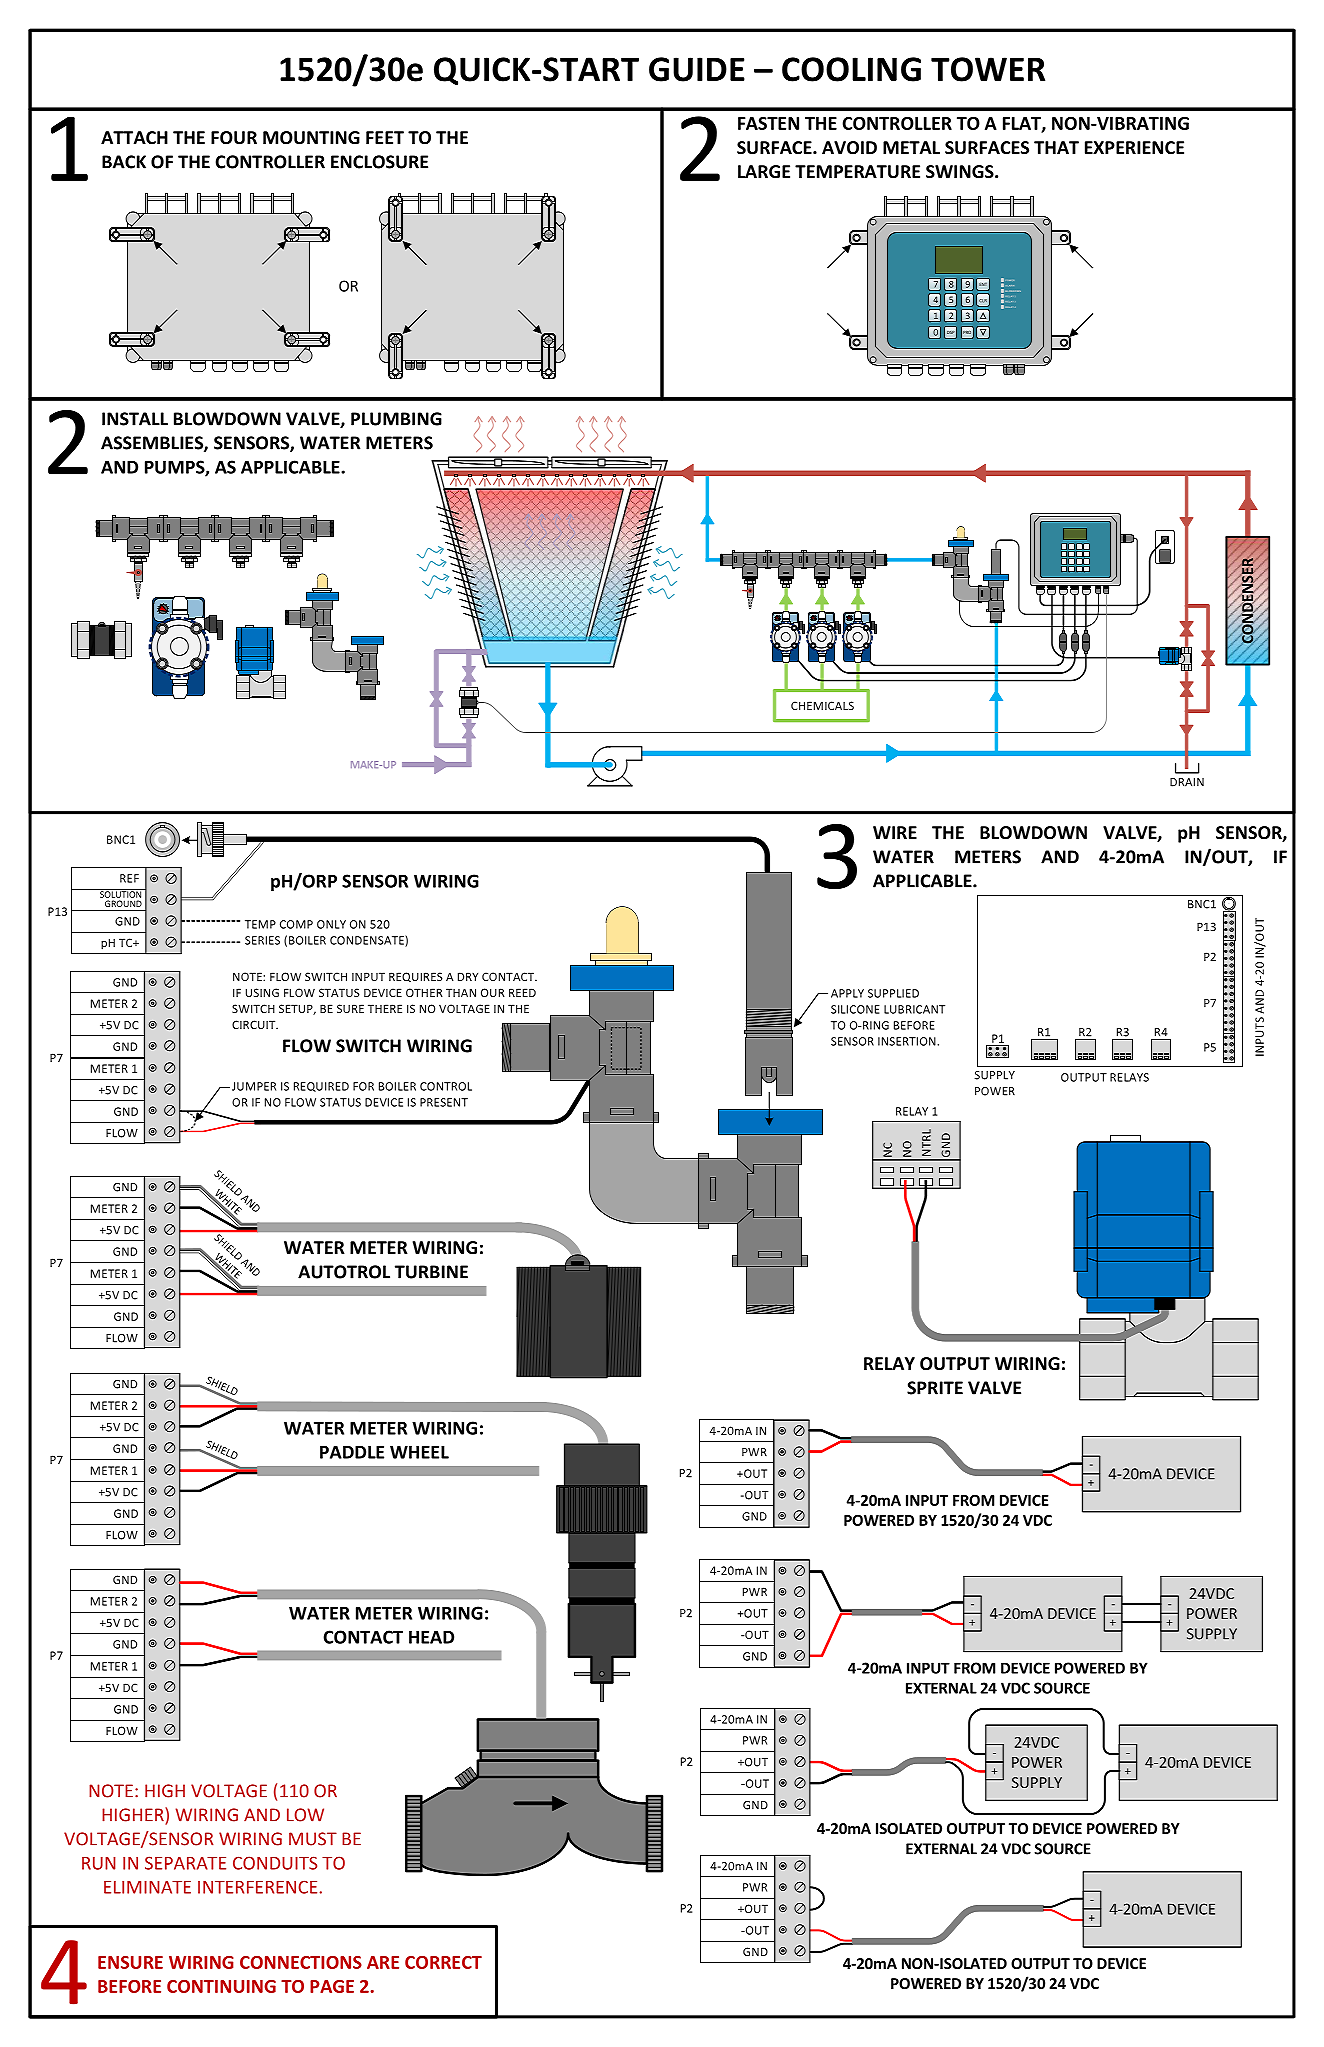  Describe the element at coordinates (257, 1887) in the page. I see `INTERFERENCE` at that location.
